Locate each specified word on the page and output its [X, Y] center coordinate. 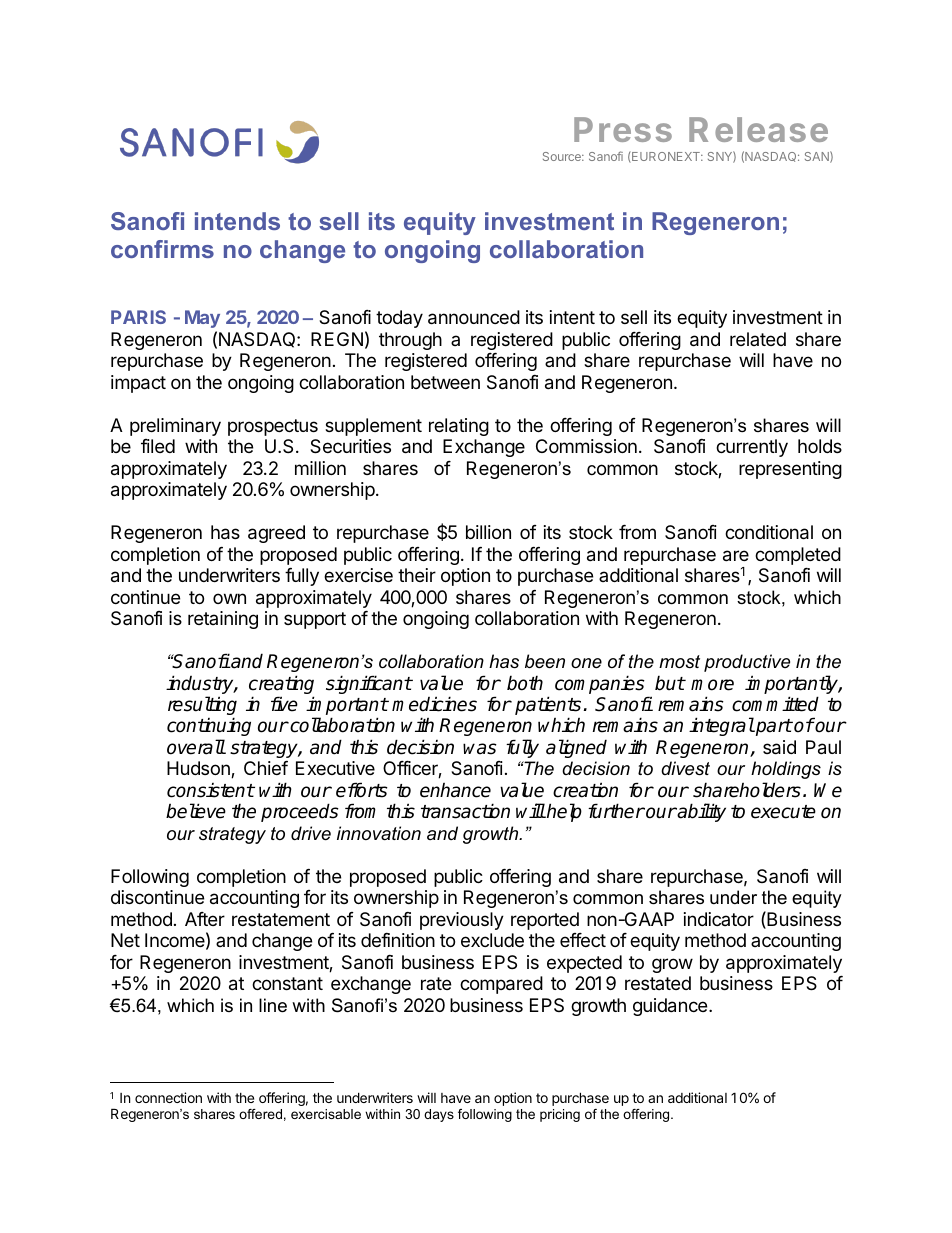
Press [623, 129]
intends [237, 221]
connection [168, 1097]
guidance [670, 1007]
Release [758, 129]
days [439, 1115]
